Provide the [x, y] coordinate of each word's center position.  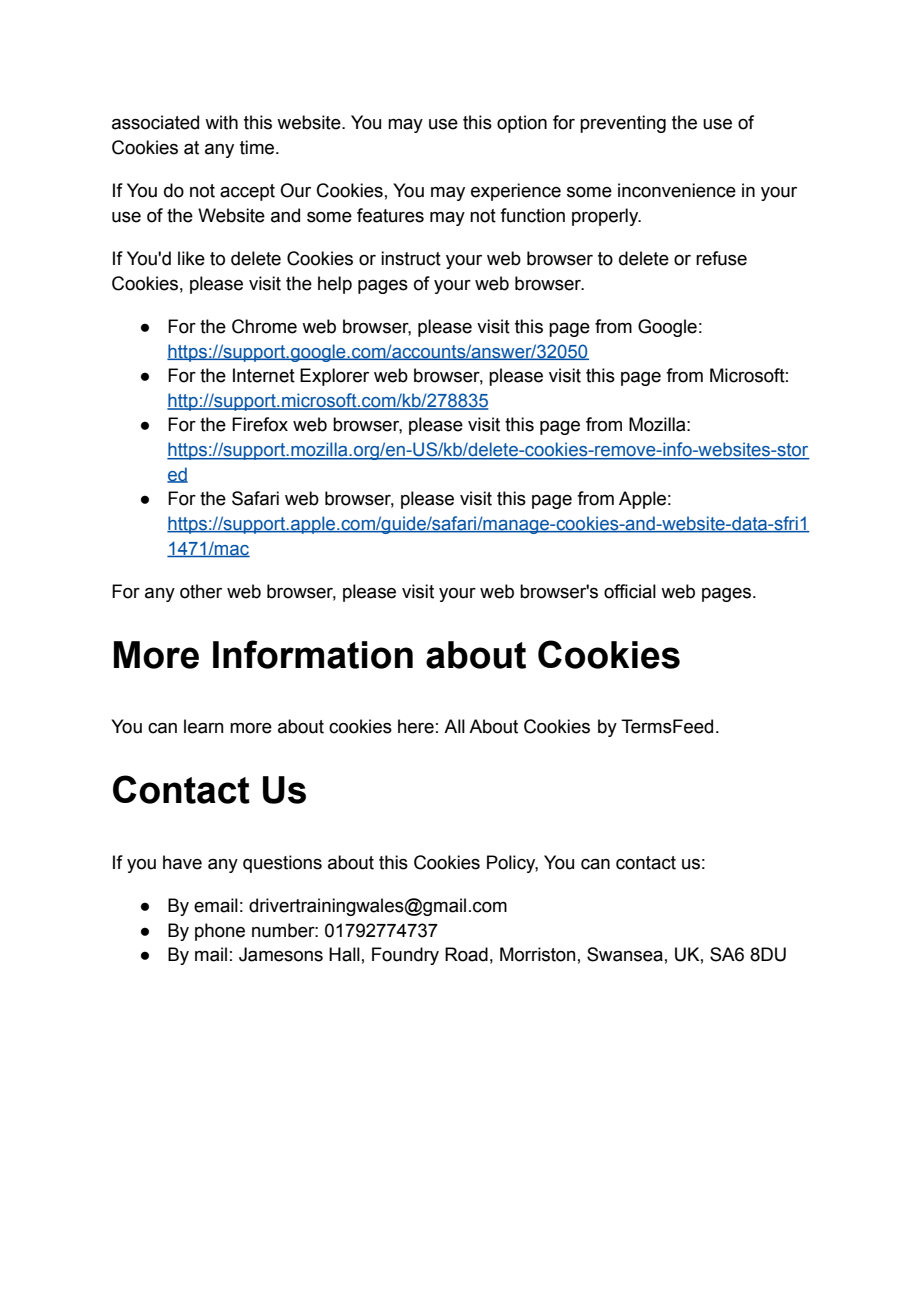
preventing [623, 124]
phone [220, 932]
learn [203, 726]
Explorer [334, 377]
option [522, 124]
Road [466, 954]
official [630, 591]
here [416, 726]
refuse [721, 258]
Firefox [260, 424]
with [221, 122]
